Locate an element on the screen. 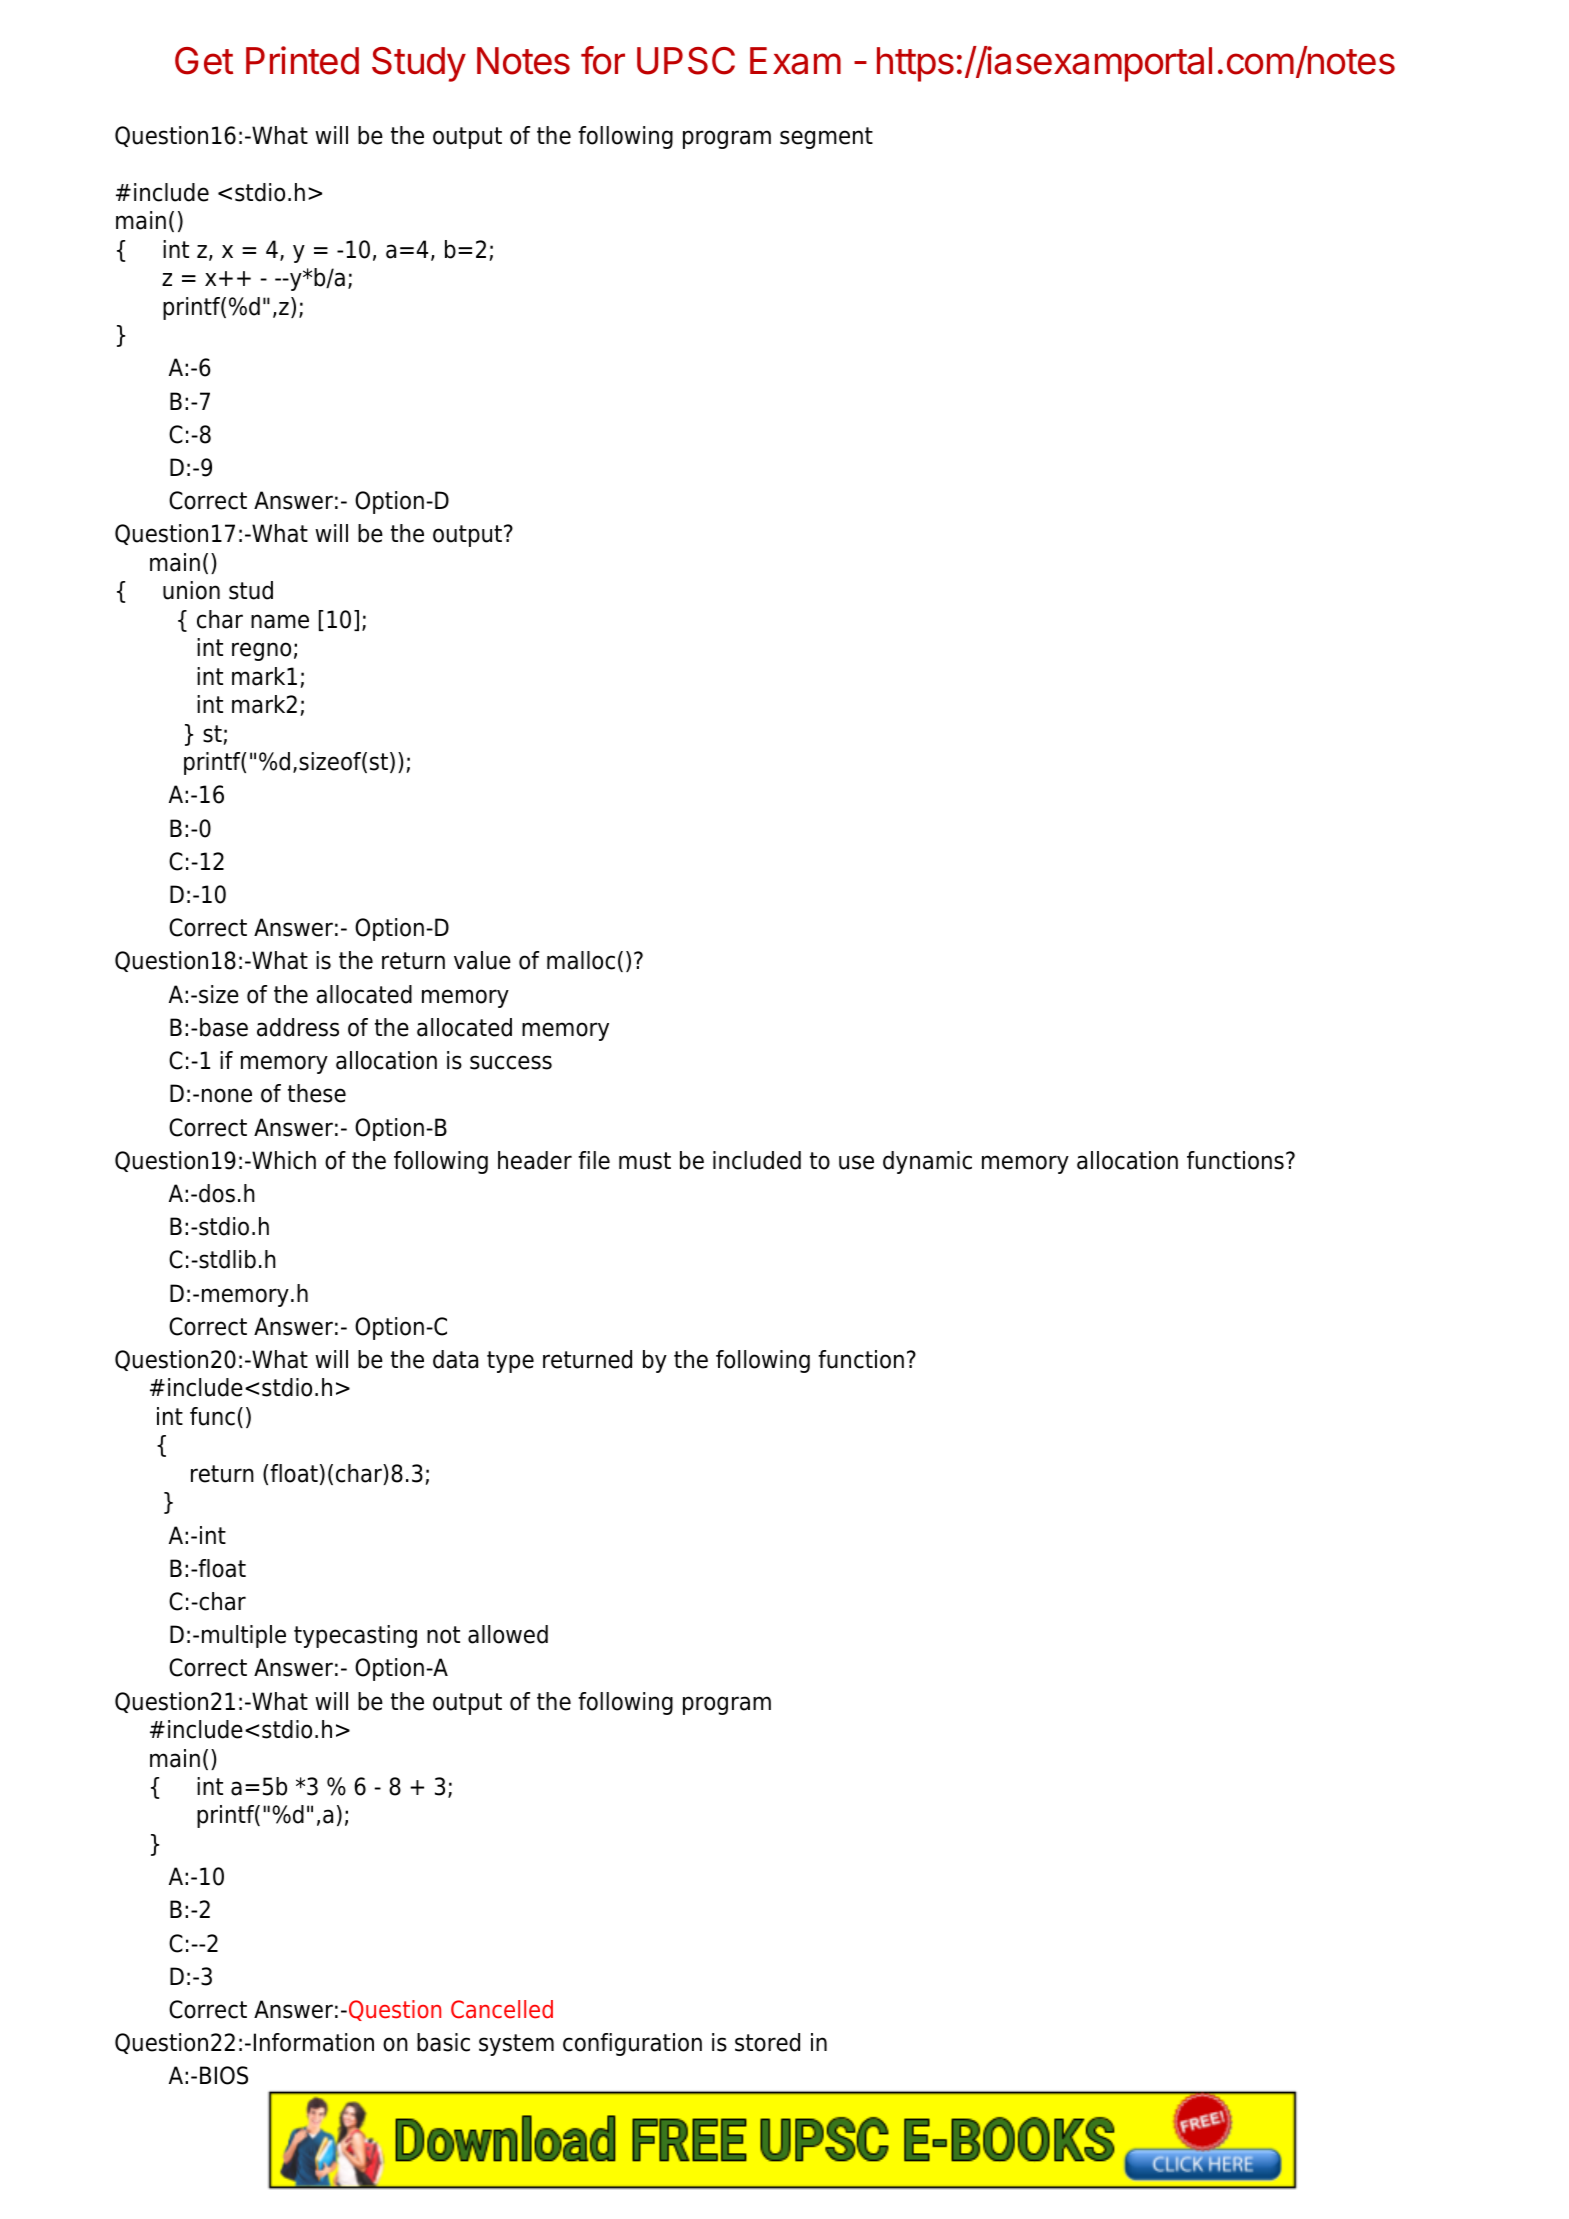  success is located at coordinates (511, 1062).
